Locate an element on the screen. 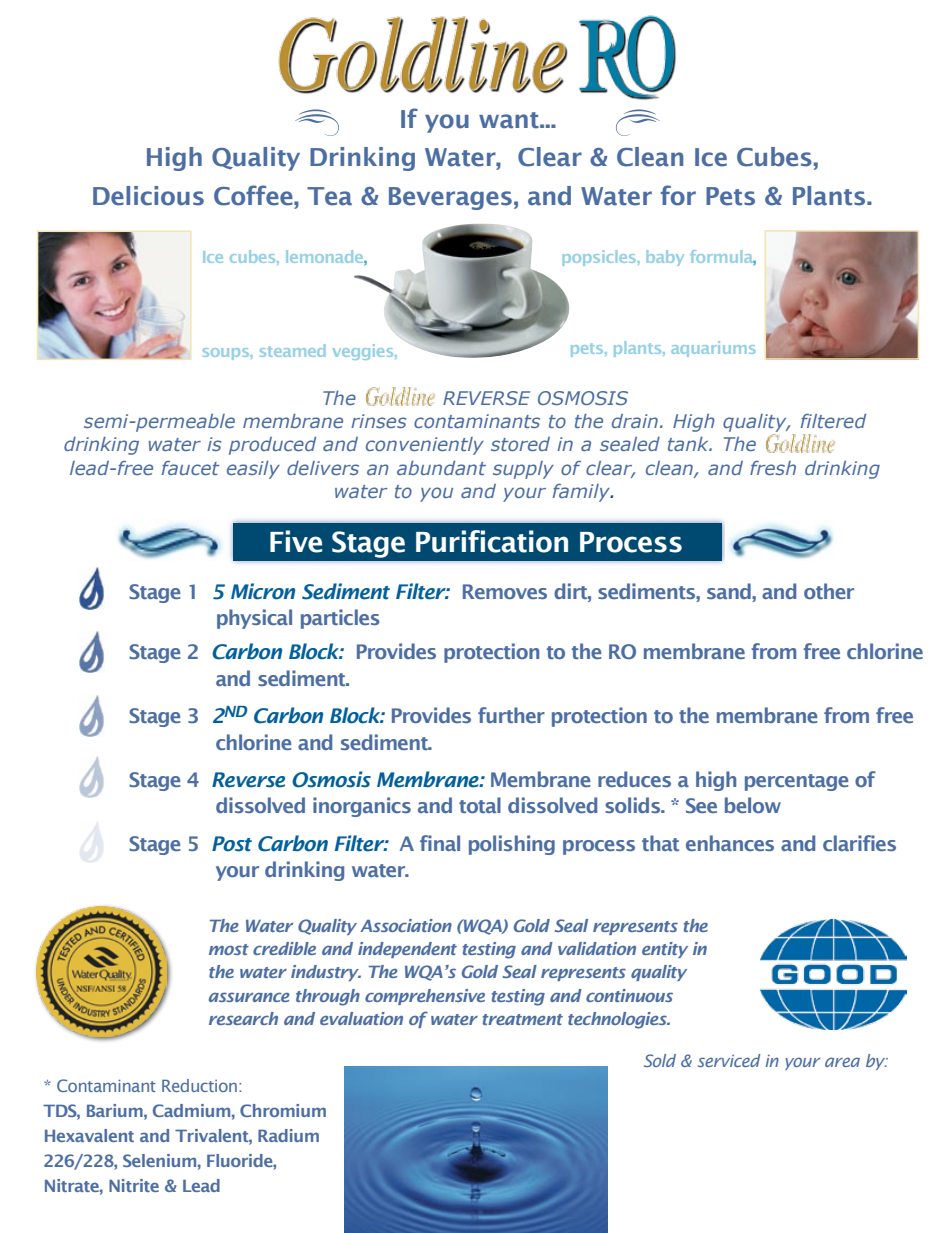 This screenshot has height=1233, width=952. Beverages is located at coordinates (450, 198).
